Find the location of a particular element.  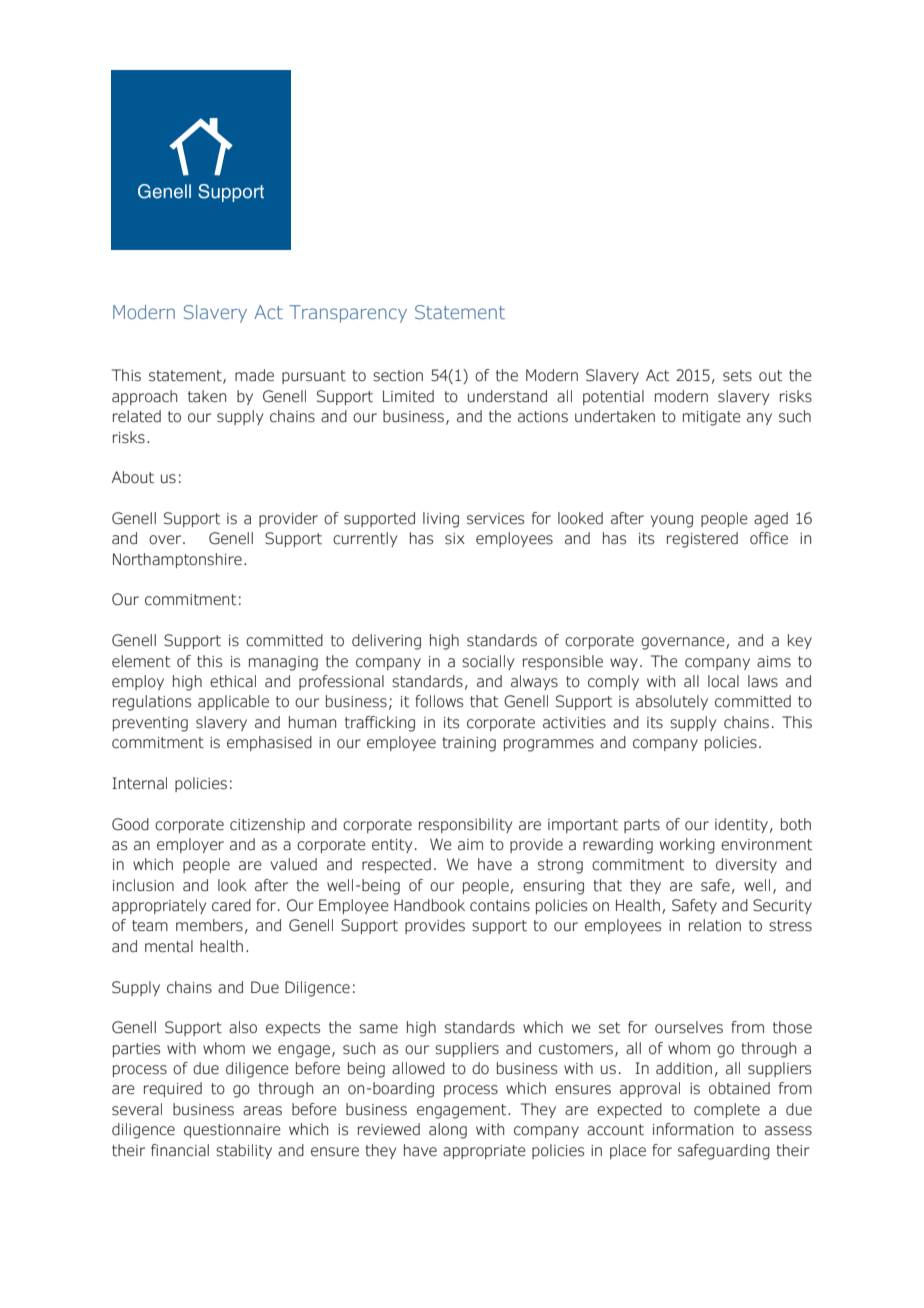

made is located at coordinates (254, 375).
